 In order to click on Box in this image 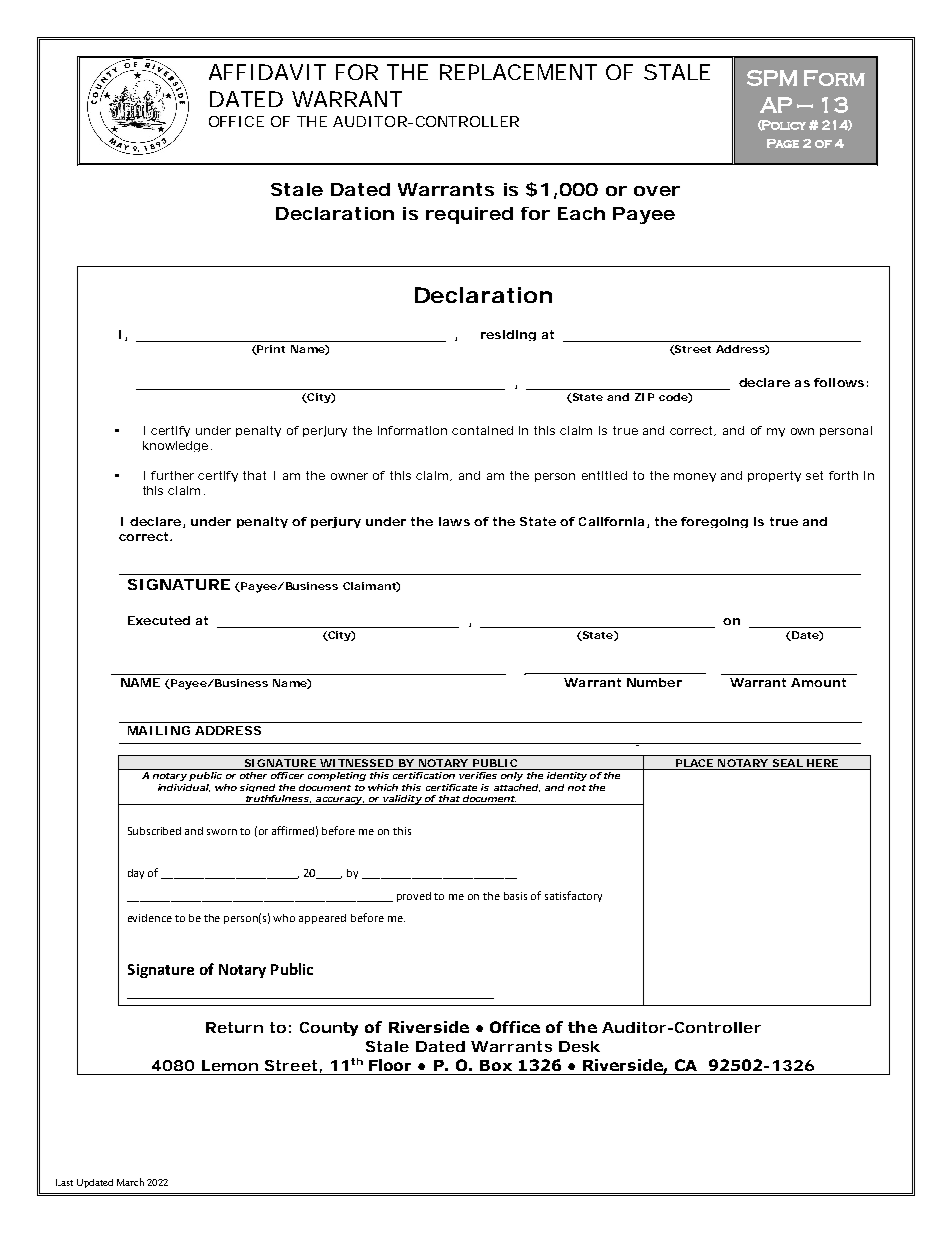, I will do `click(496, 1065)`.
